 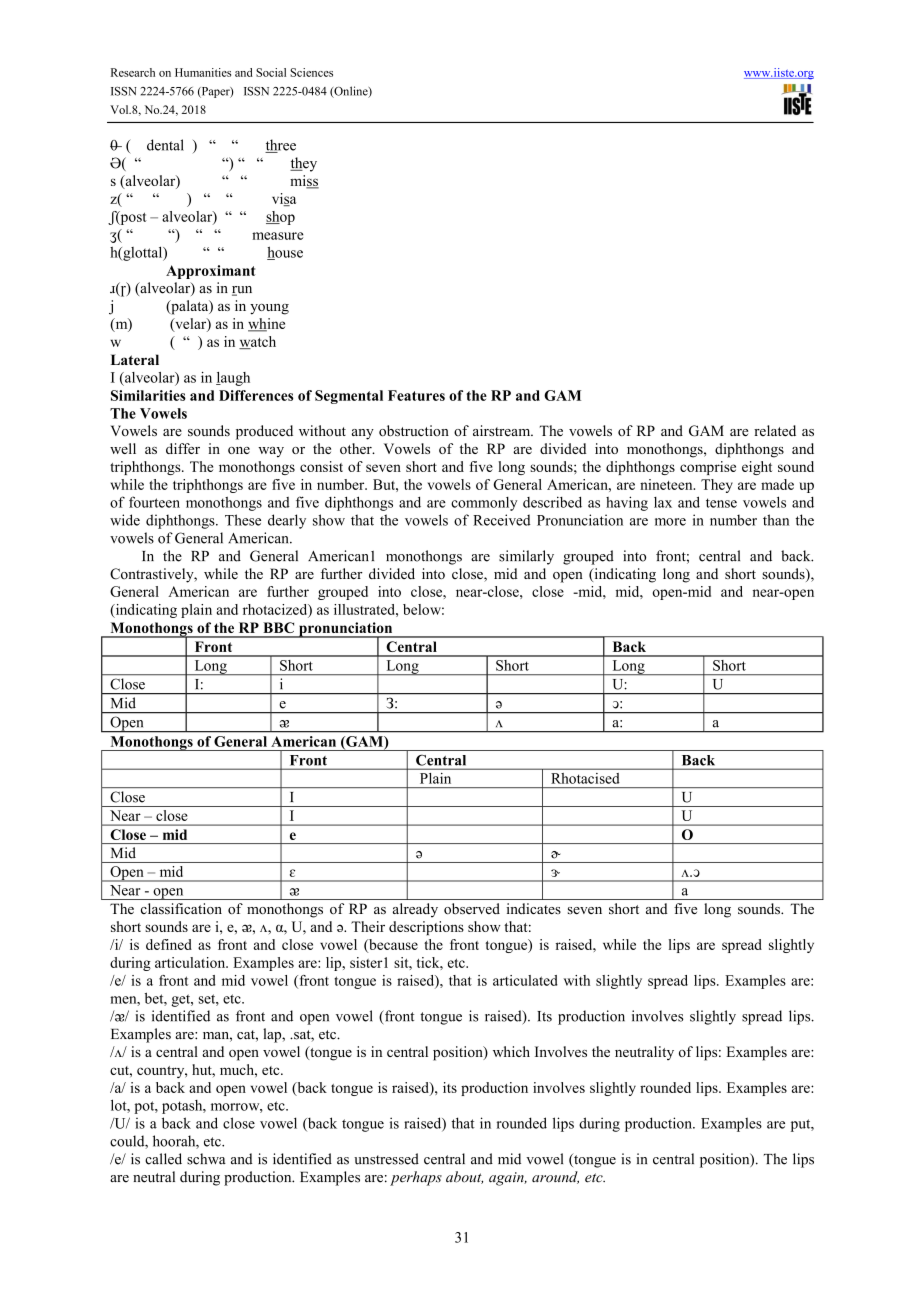 What do you see at coordinates (555, 1177) in the document?
I see `around` at bounding box center [555, 1177].
